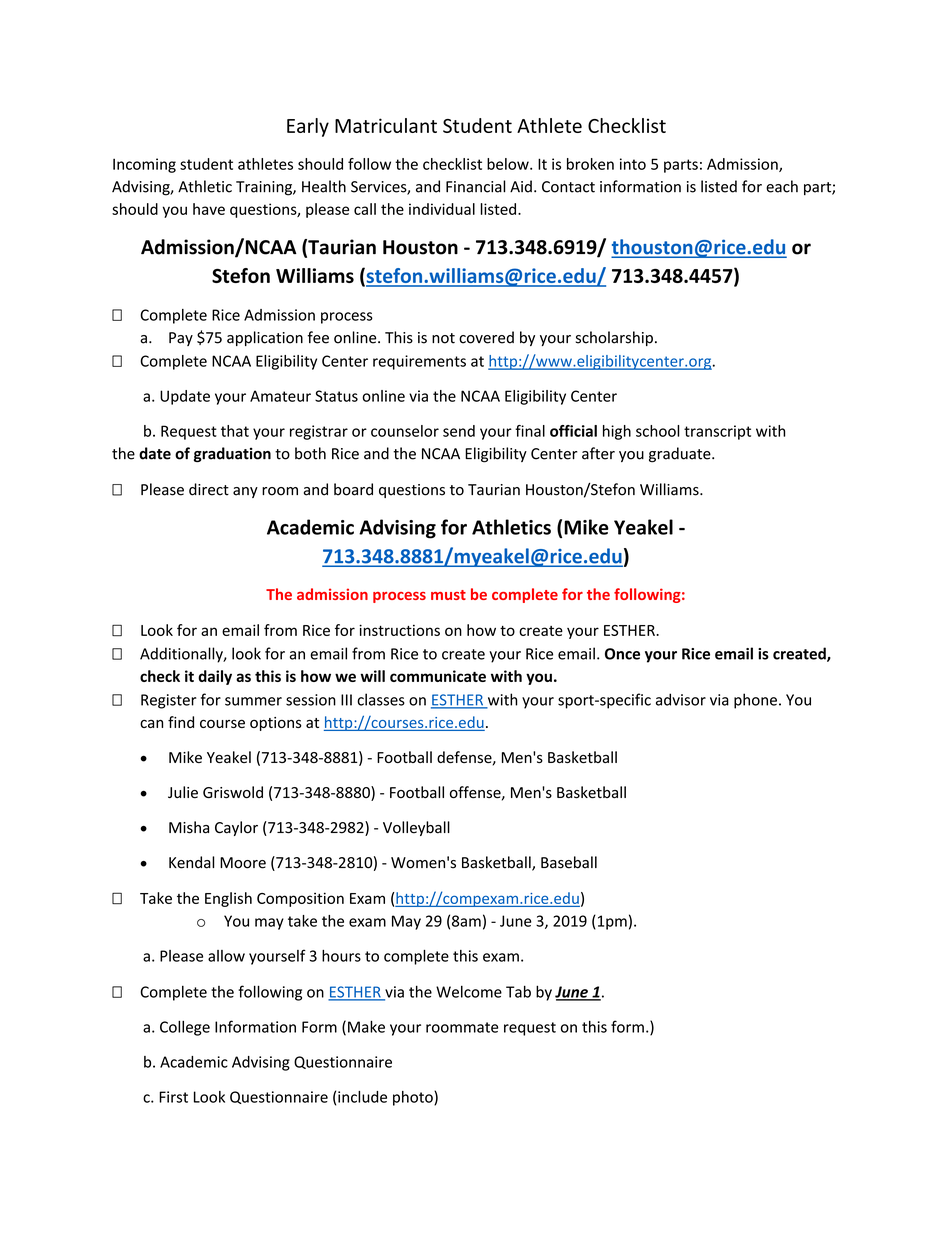 The width and height of the page is (952, 1233). I want to click on First, so click(173, 1097).
